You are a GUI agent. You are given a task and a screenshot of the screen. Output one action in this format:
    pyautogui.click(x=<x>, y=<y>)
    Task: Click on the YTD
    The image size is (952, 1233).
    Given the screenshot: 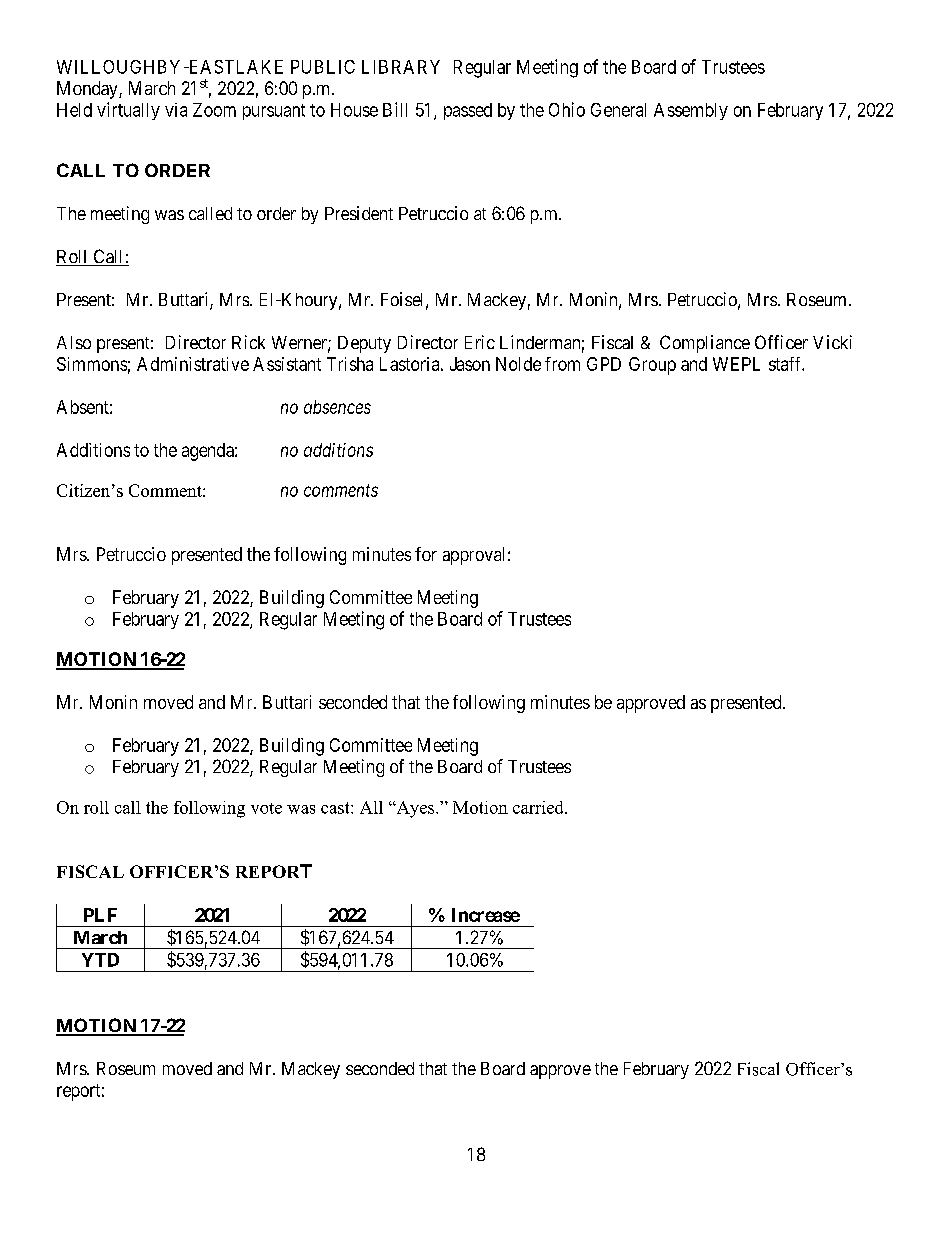 What is the action you would take?
    pyautogui.click(x=100, y=960)
